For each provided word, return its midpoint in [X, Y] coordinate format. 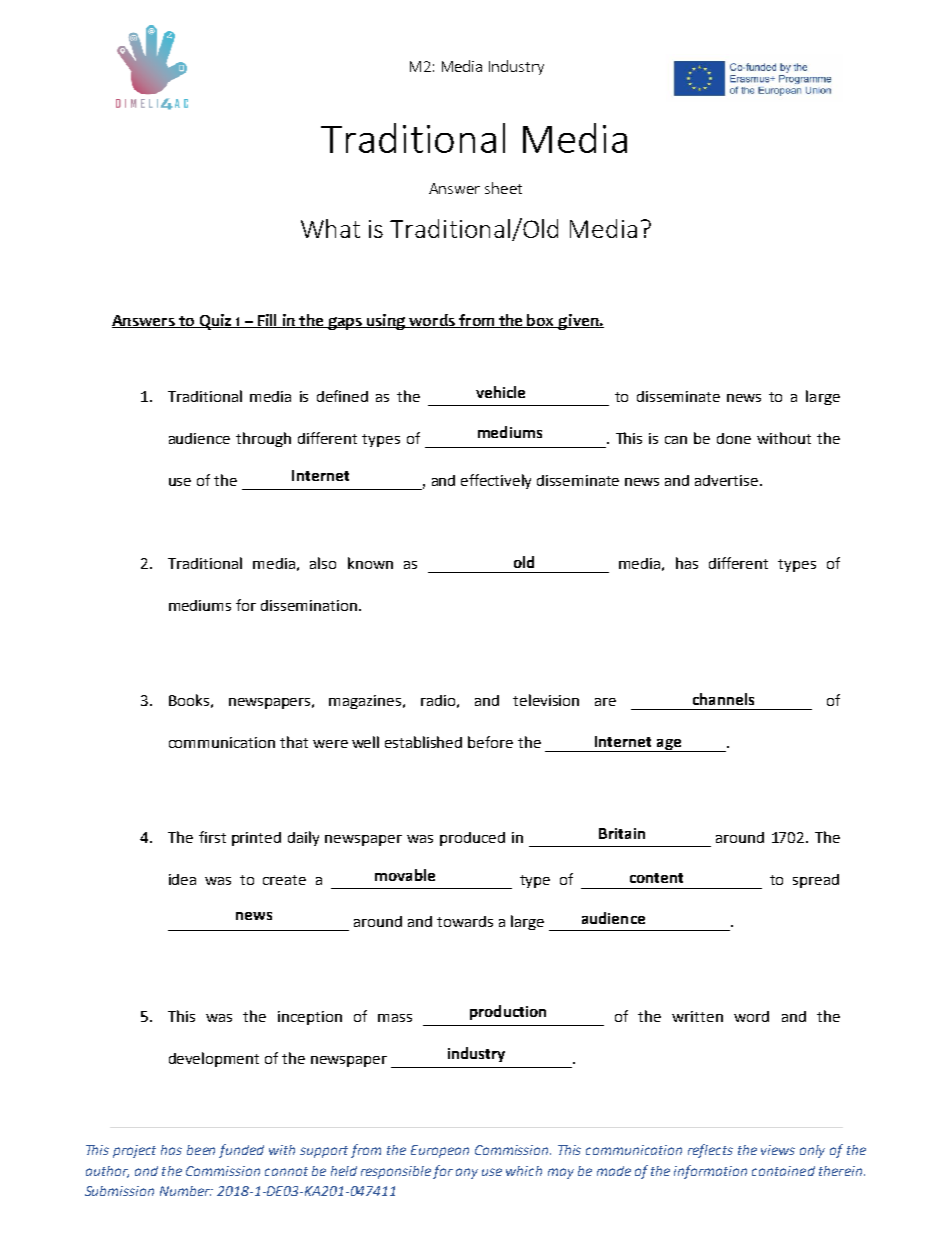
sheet [503, 188]
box [541, 321]
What [330, 228]
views [778, 1150]
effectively [496, 481]
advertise [728, 480]
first [212, 837]
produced [472, 839]
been [201, 1150]
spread [816, 881]
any [467, 1173]
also [323, 563]
